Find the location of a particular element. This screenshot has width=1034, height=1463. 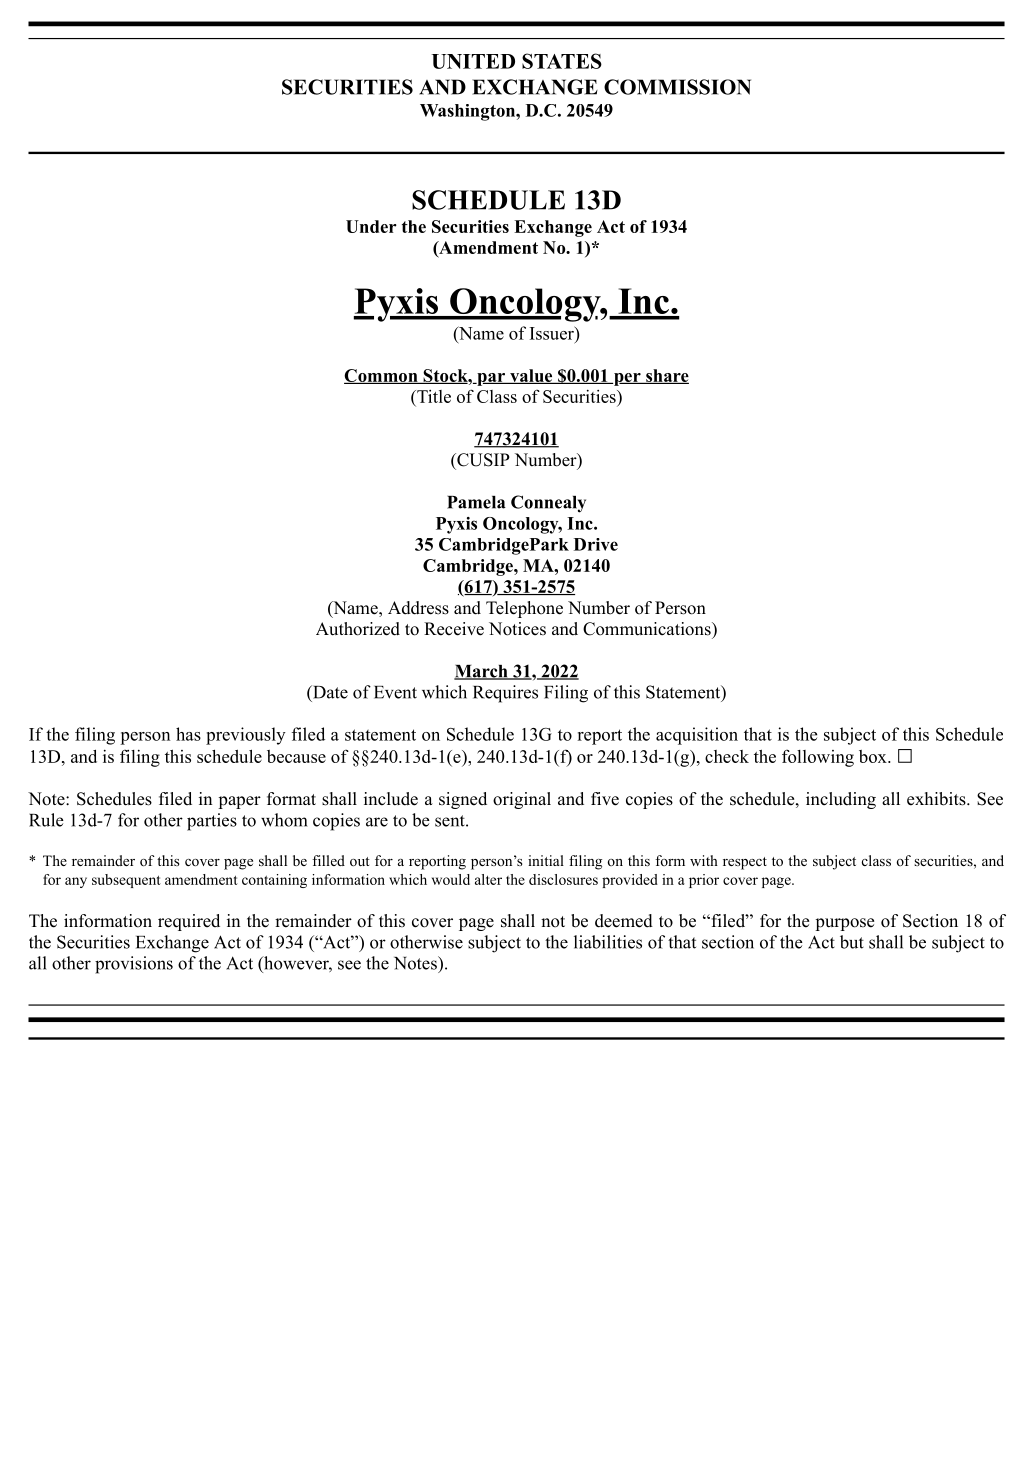

has is located at coordinates (188, 734).
